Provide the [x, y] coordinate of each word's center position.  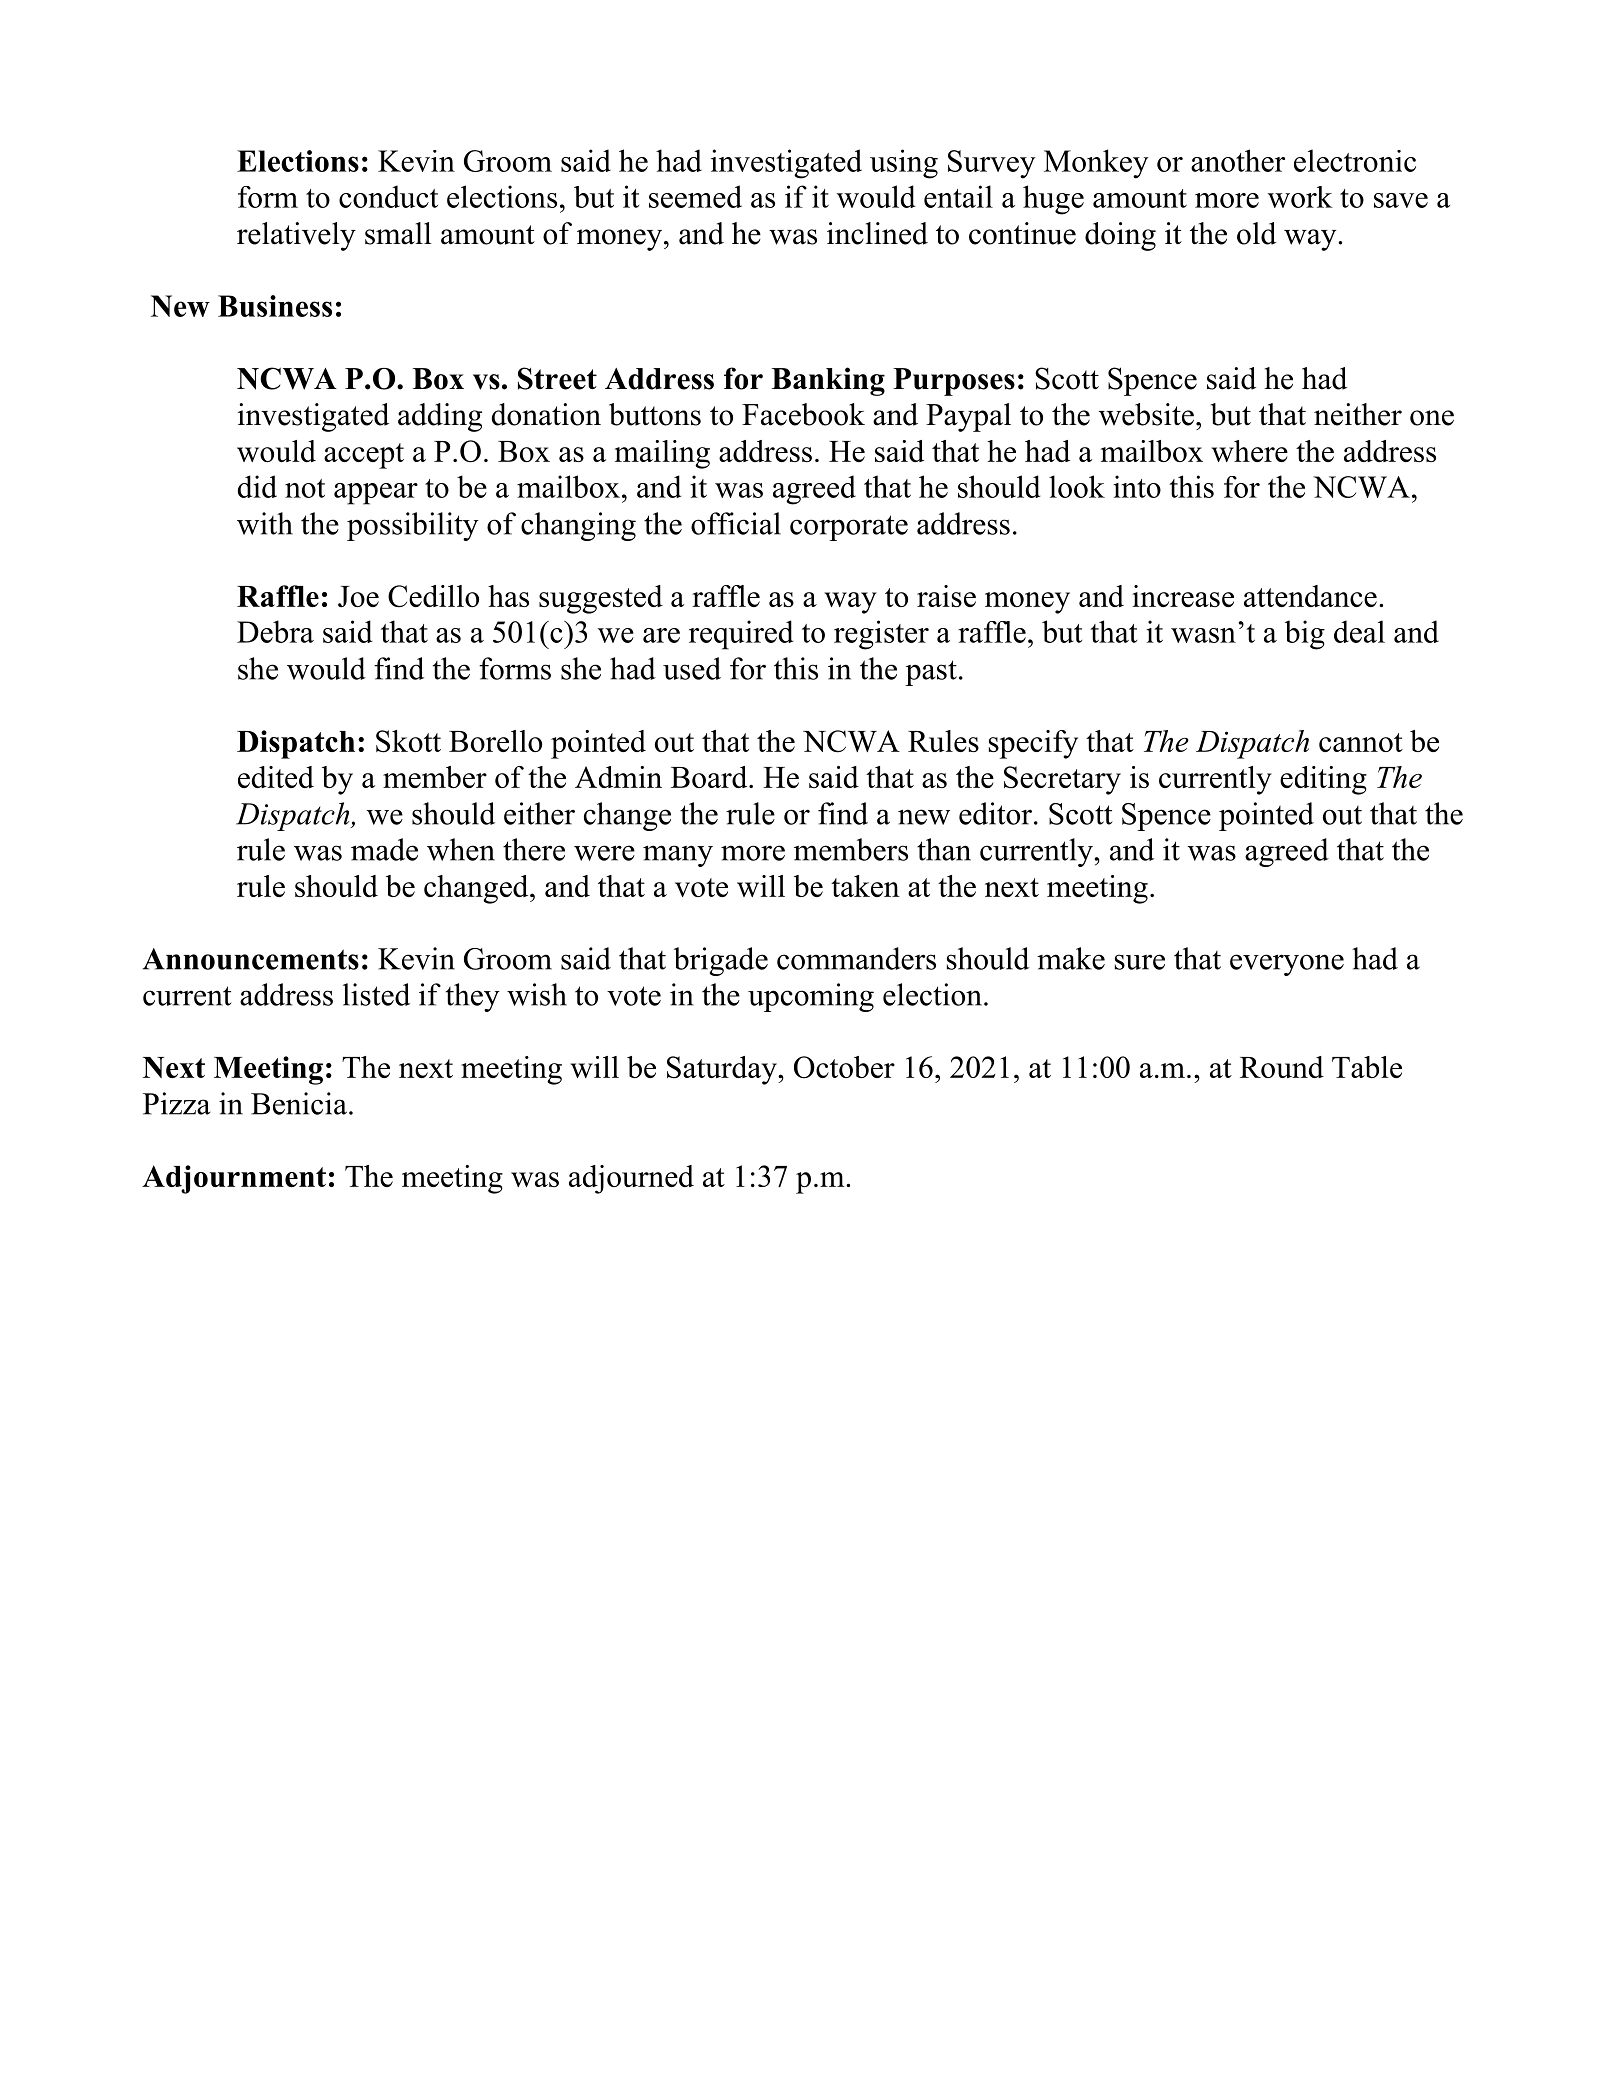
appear [376, 494]
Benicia [300, 1103]
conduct [388, 196]
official [736, 523]
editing [1323, 780]
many [678, 856]
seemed [695, 196]
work [1300, 197]
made [384, 849]
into [1137, 486]
